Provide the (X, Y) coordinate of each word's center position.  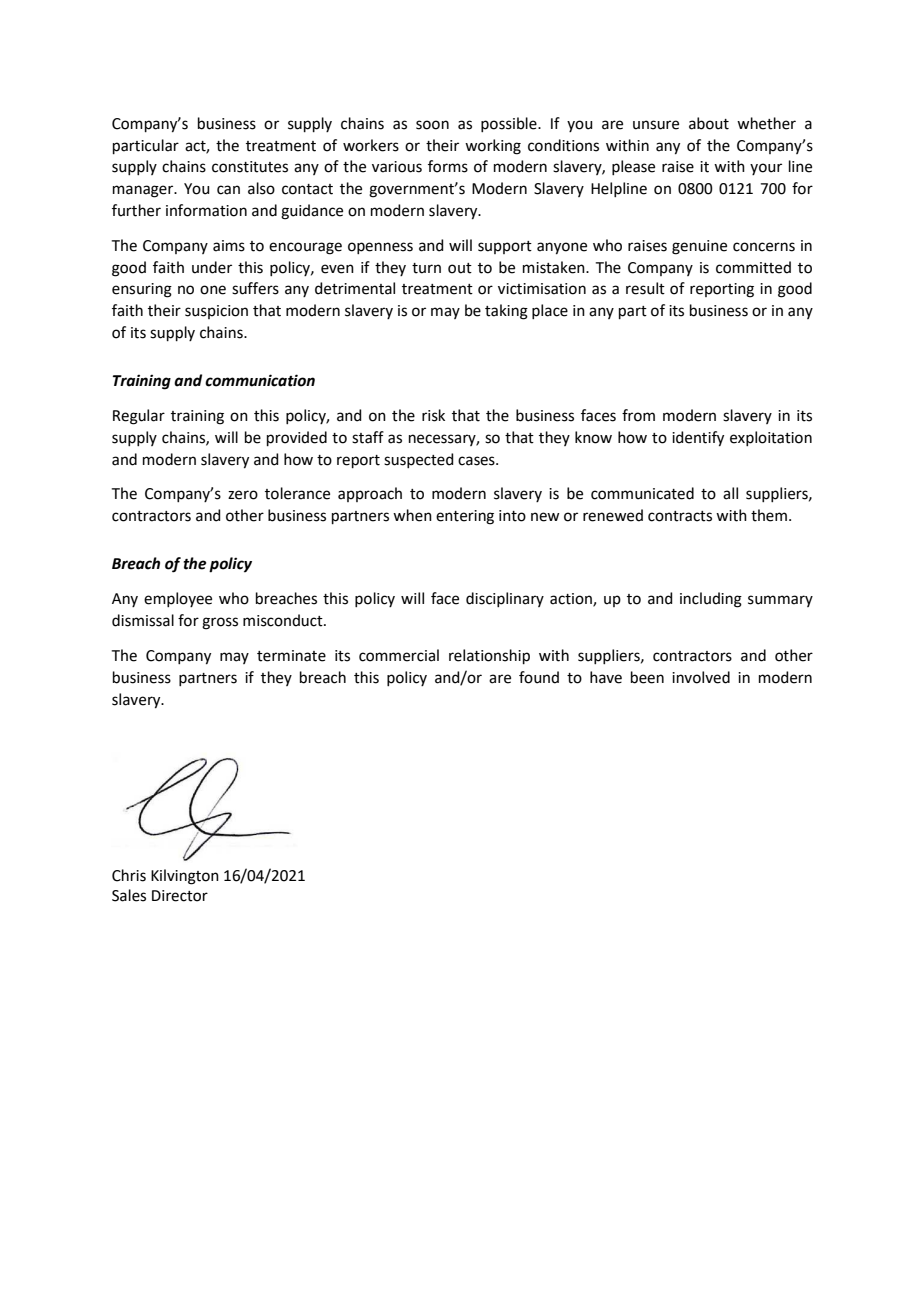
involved (701, 677)
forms (448, 166)
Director (180, 896)
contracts (680, 516)
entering (465, 517)
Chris (129, 875)
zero (243, 495)
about (709, 123)
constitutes (250, 167)
